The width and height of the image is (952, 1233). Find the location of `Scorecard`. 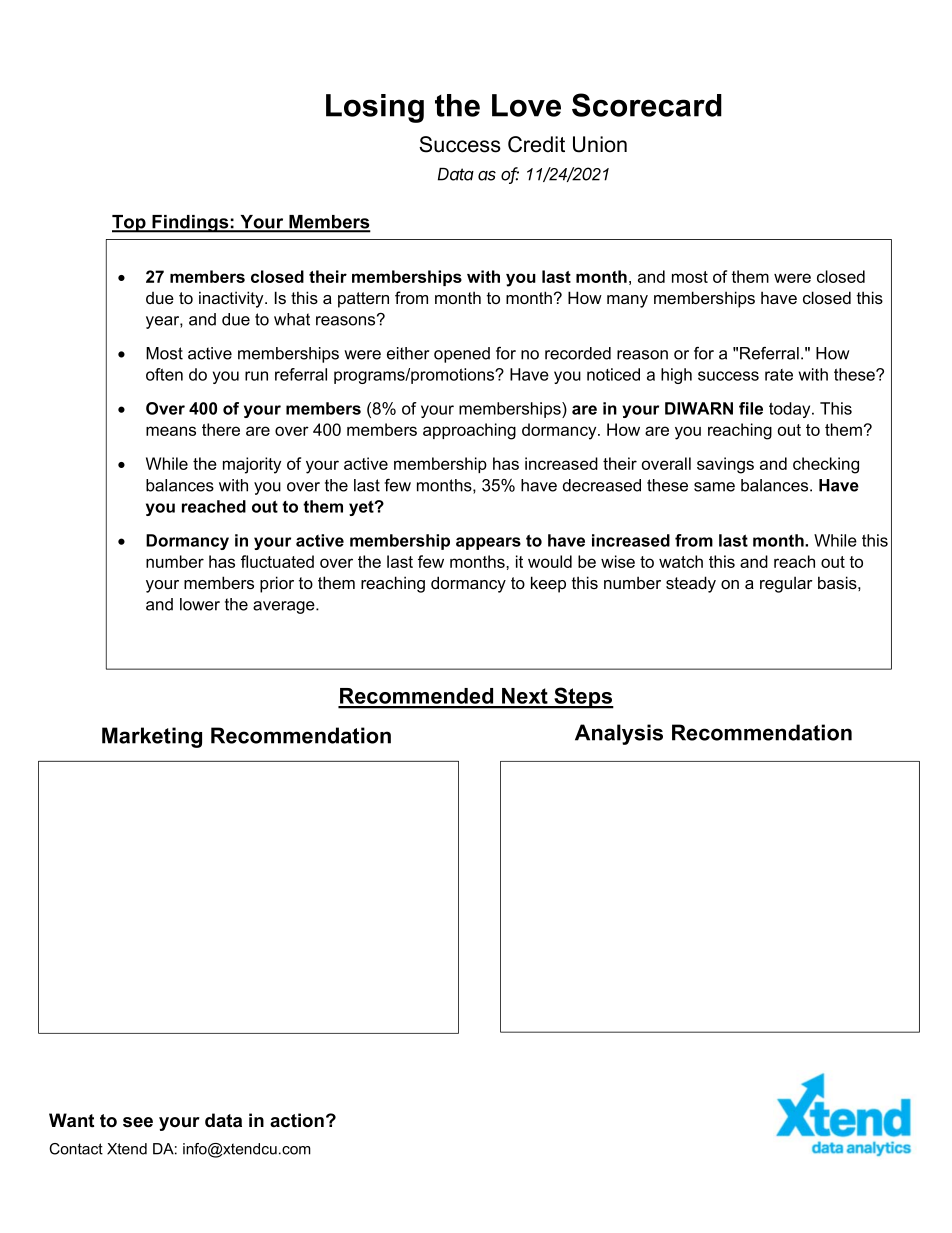

Scorecard is located at coordinates (647, 105).
